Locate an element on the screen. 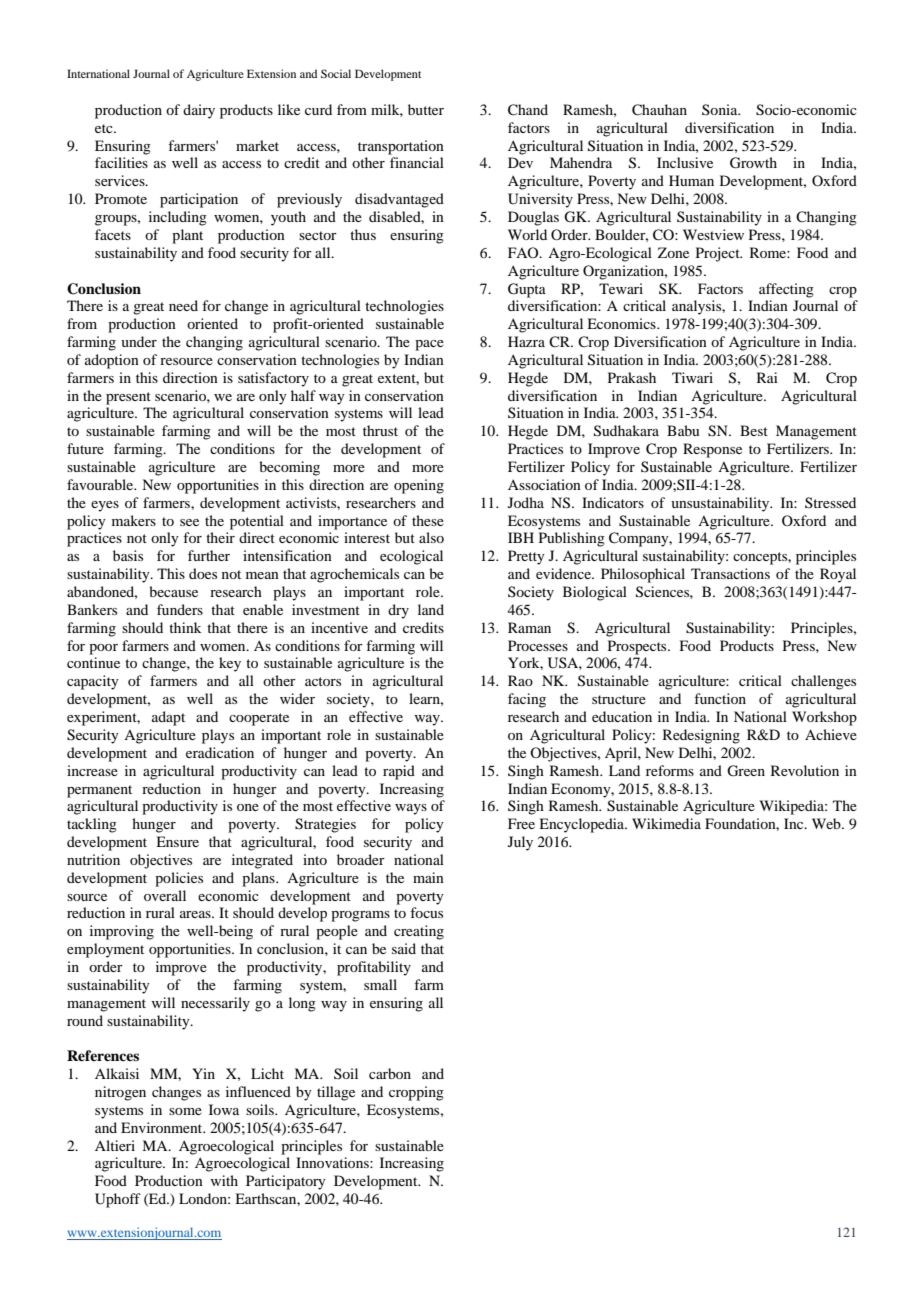 Image resolution: width=924 pixels, height=1307 pixels. dry is located at coordinates (398, 611).
